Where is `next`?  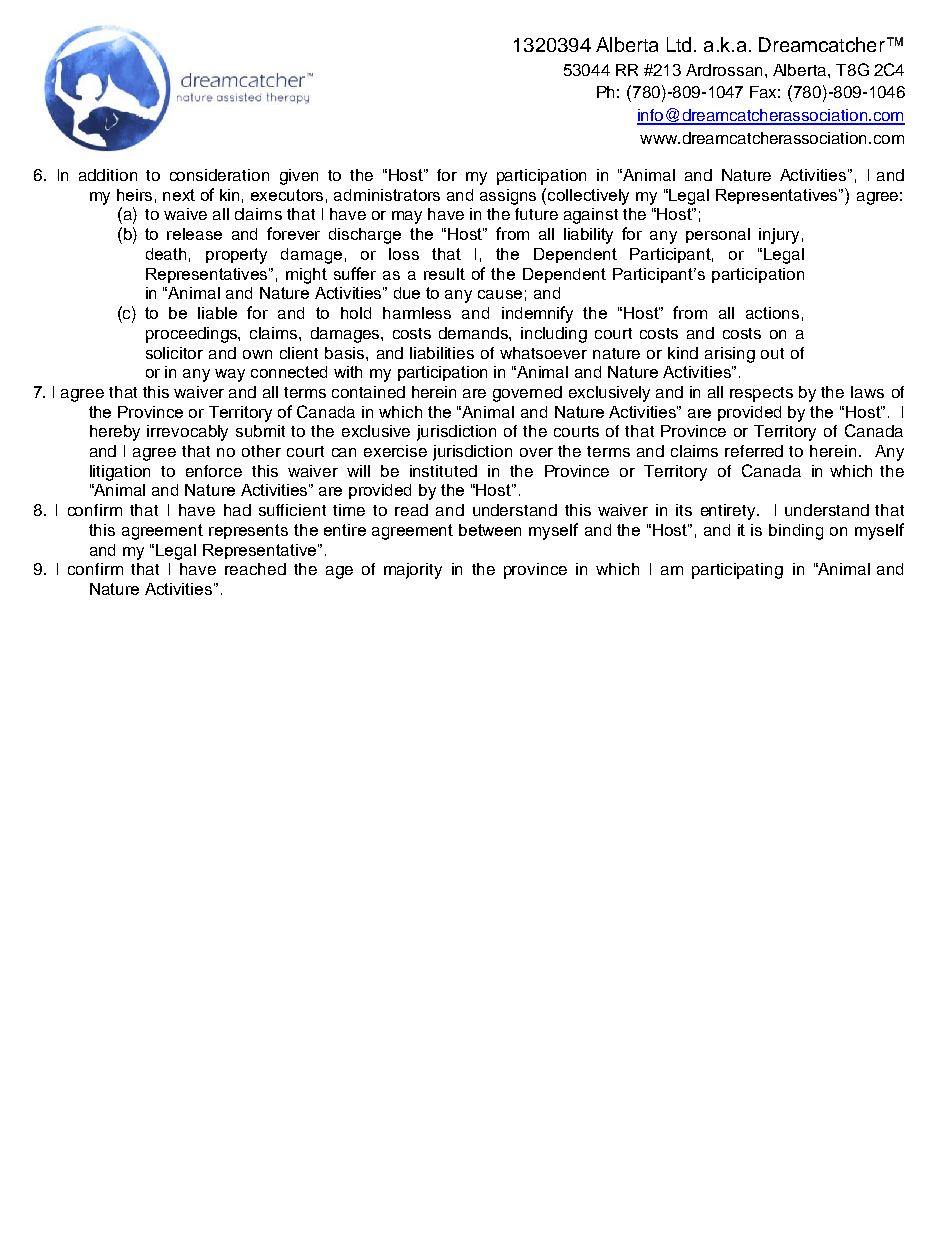 next is located at coordinates (179, 195).
